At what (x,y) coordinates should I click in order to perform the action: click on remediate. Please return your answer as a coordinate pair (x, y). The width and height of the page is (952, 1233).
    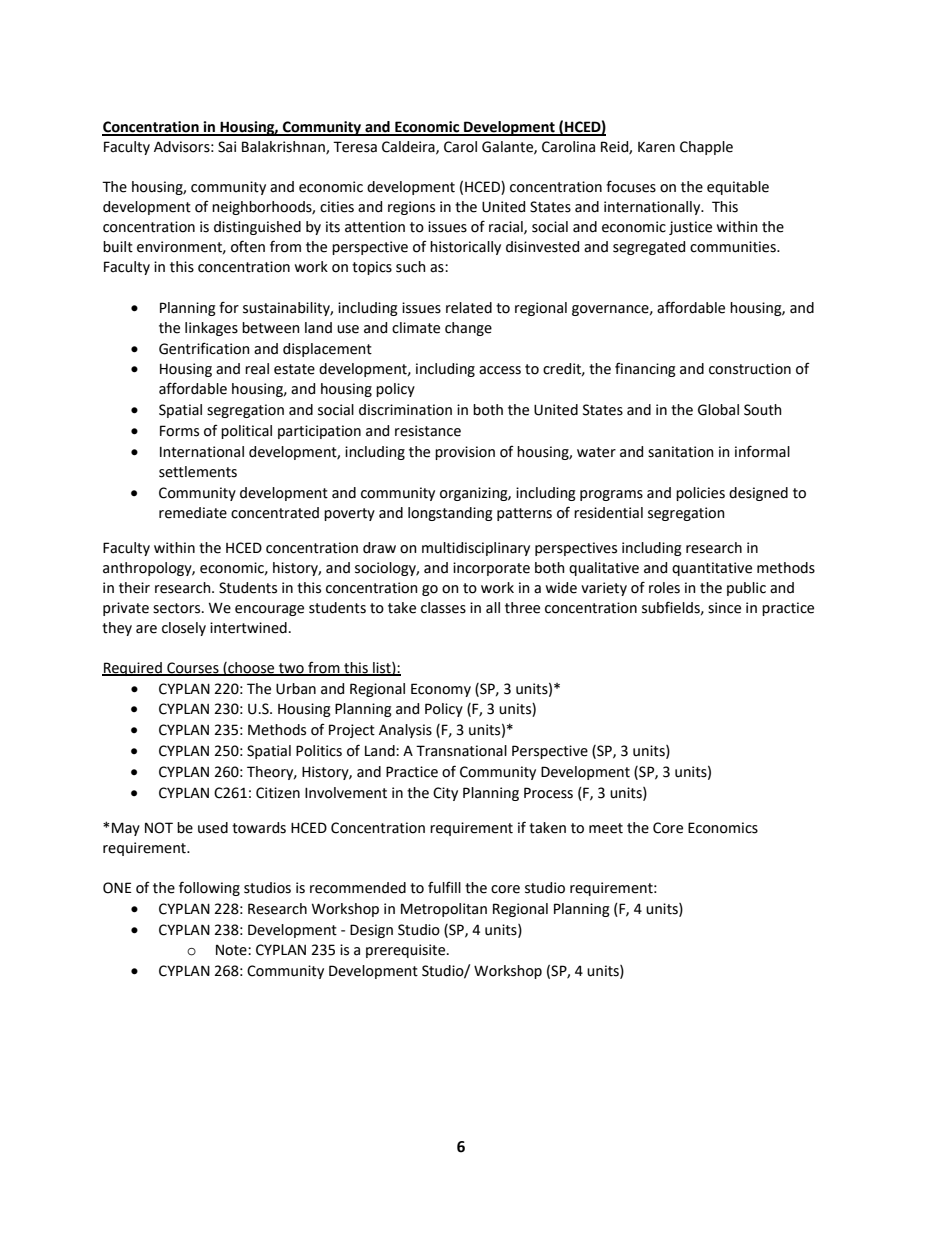
    Looking at the image, I should click on (193, 513).
